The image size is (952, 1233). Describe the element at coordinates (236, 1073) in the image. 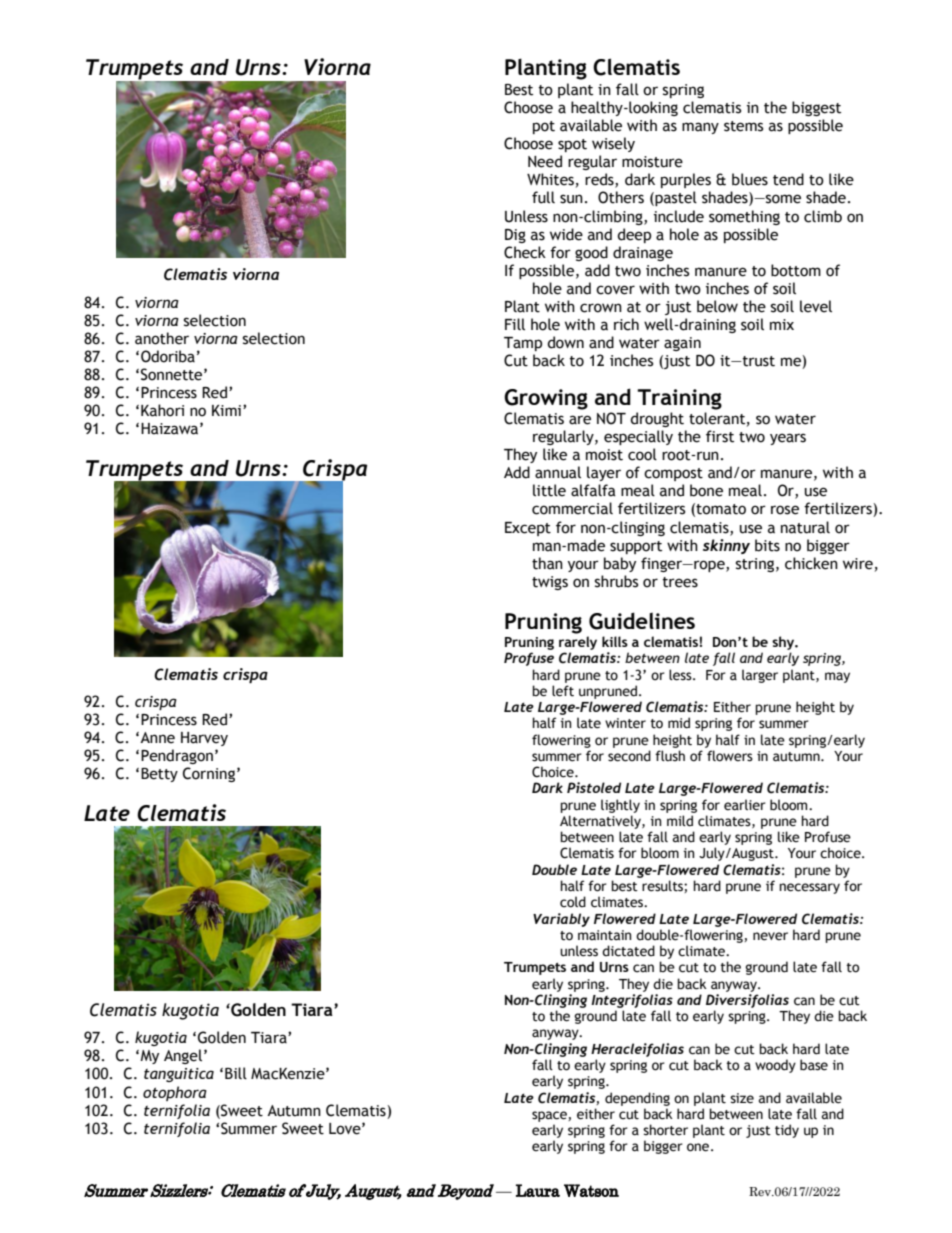

I see `Bill` at that location.
